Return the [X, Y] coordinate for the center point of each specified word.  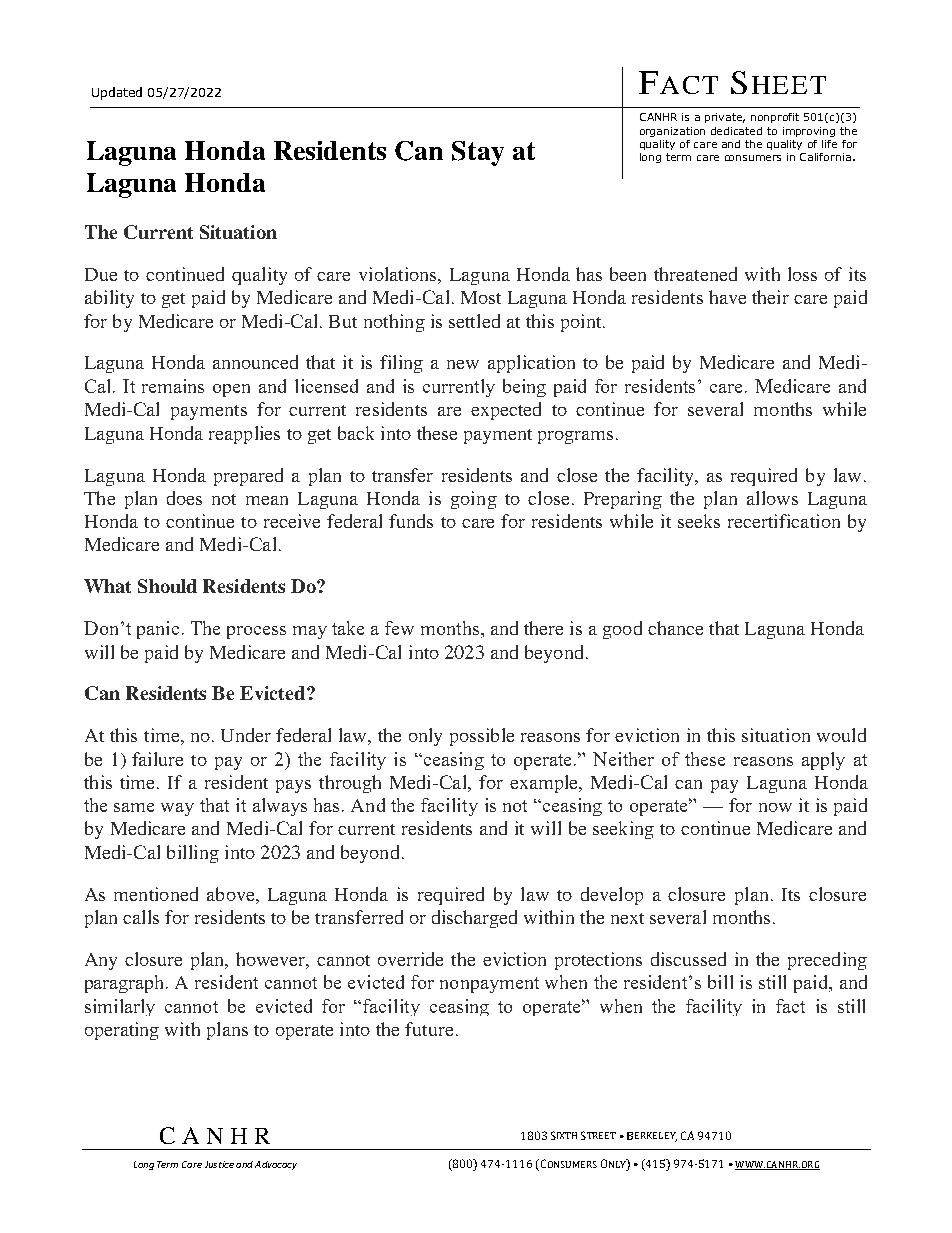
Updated [117, 93]
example [545, 784]
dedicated [736, 131]
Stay [478, 153]
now [775, 807]
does [184, 498]
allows [772, 498]
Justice [219, 1164]
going [474, 500]
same [134, 807]
